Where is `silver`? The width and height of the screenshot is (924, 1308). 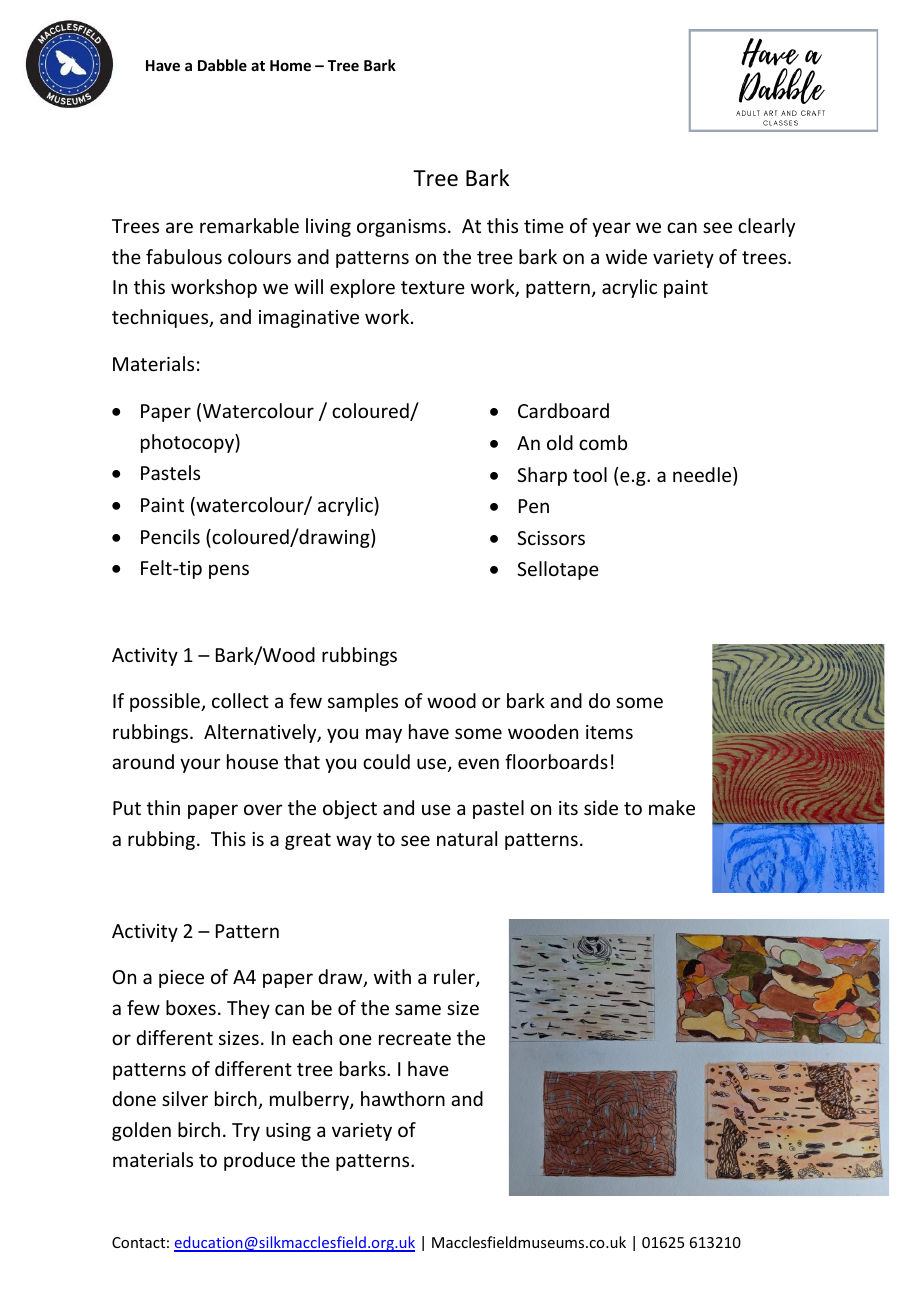 silver is located at coordinates (185, 1098).
